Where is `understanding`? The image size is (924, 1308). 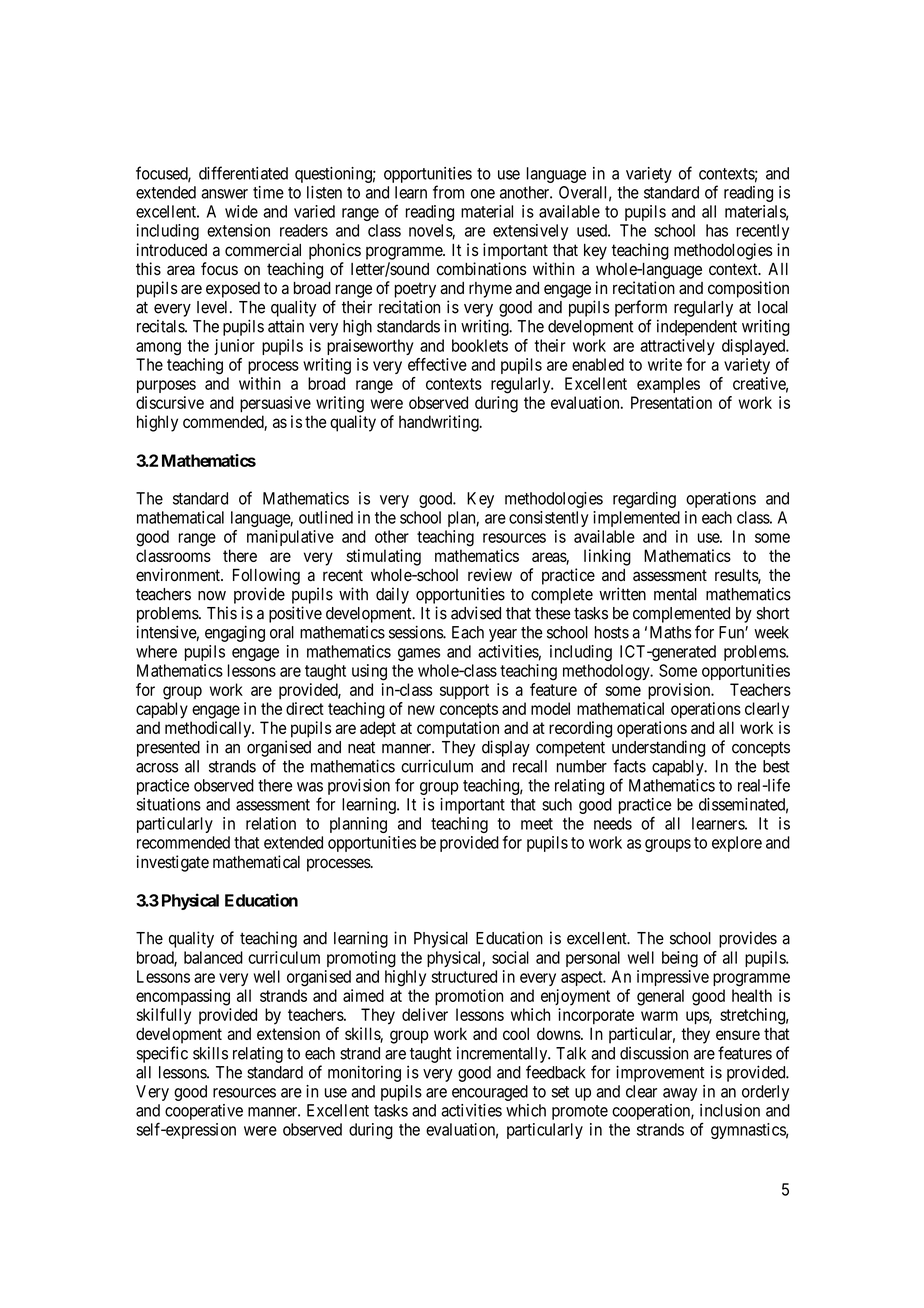 understanding is located at coordinates (658, 748).
